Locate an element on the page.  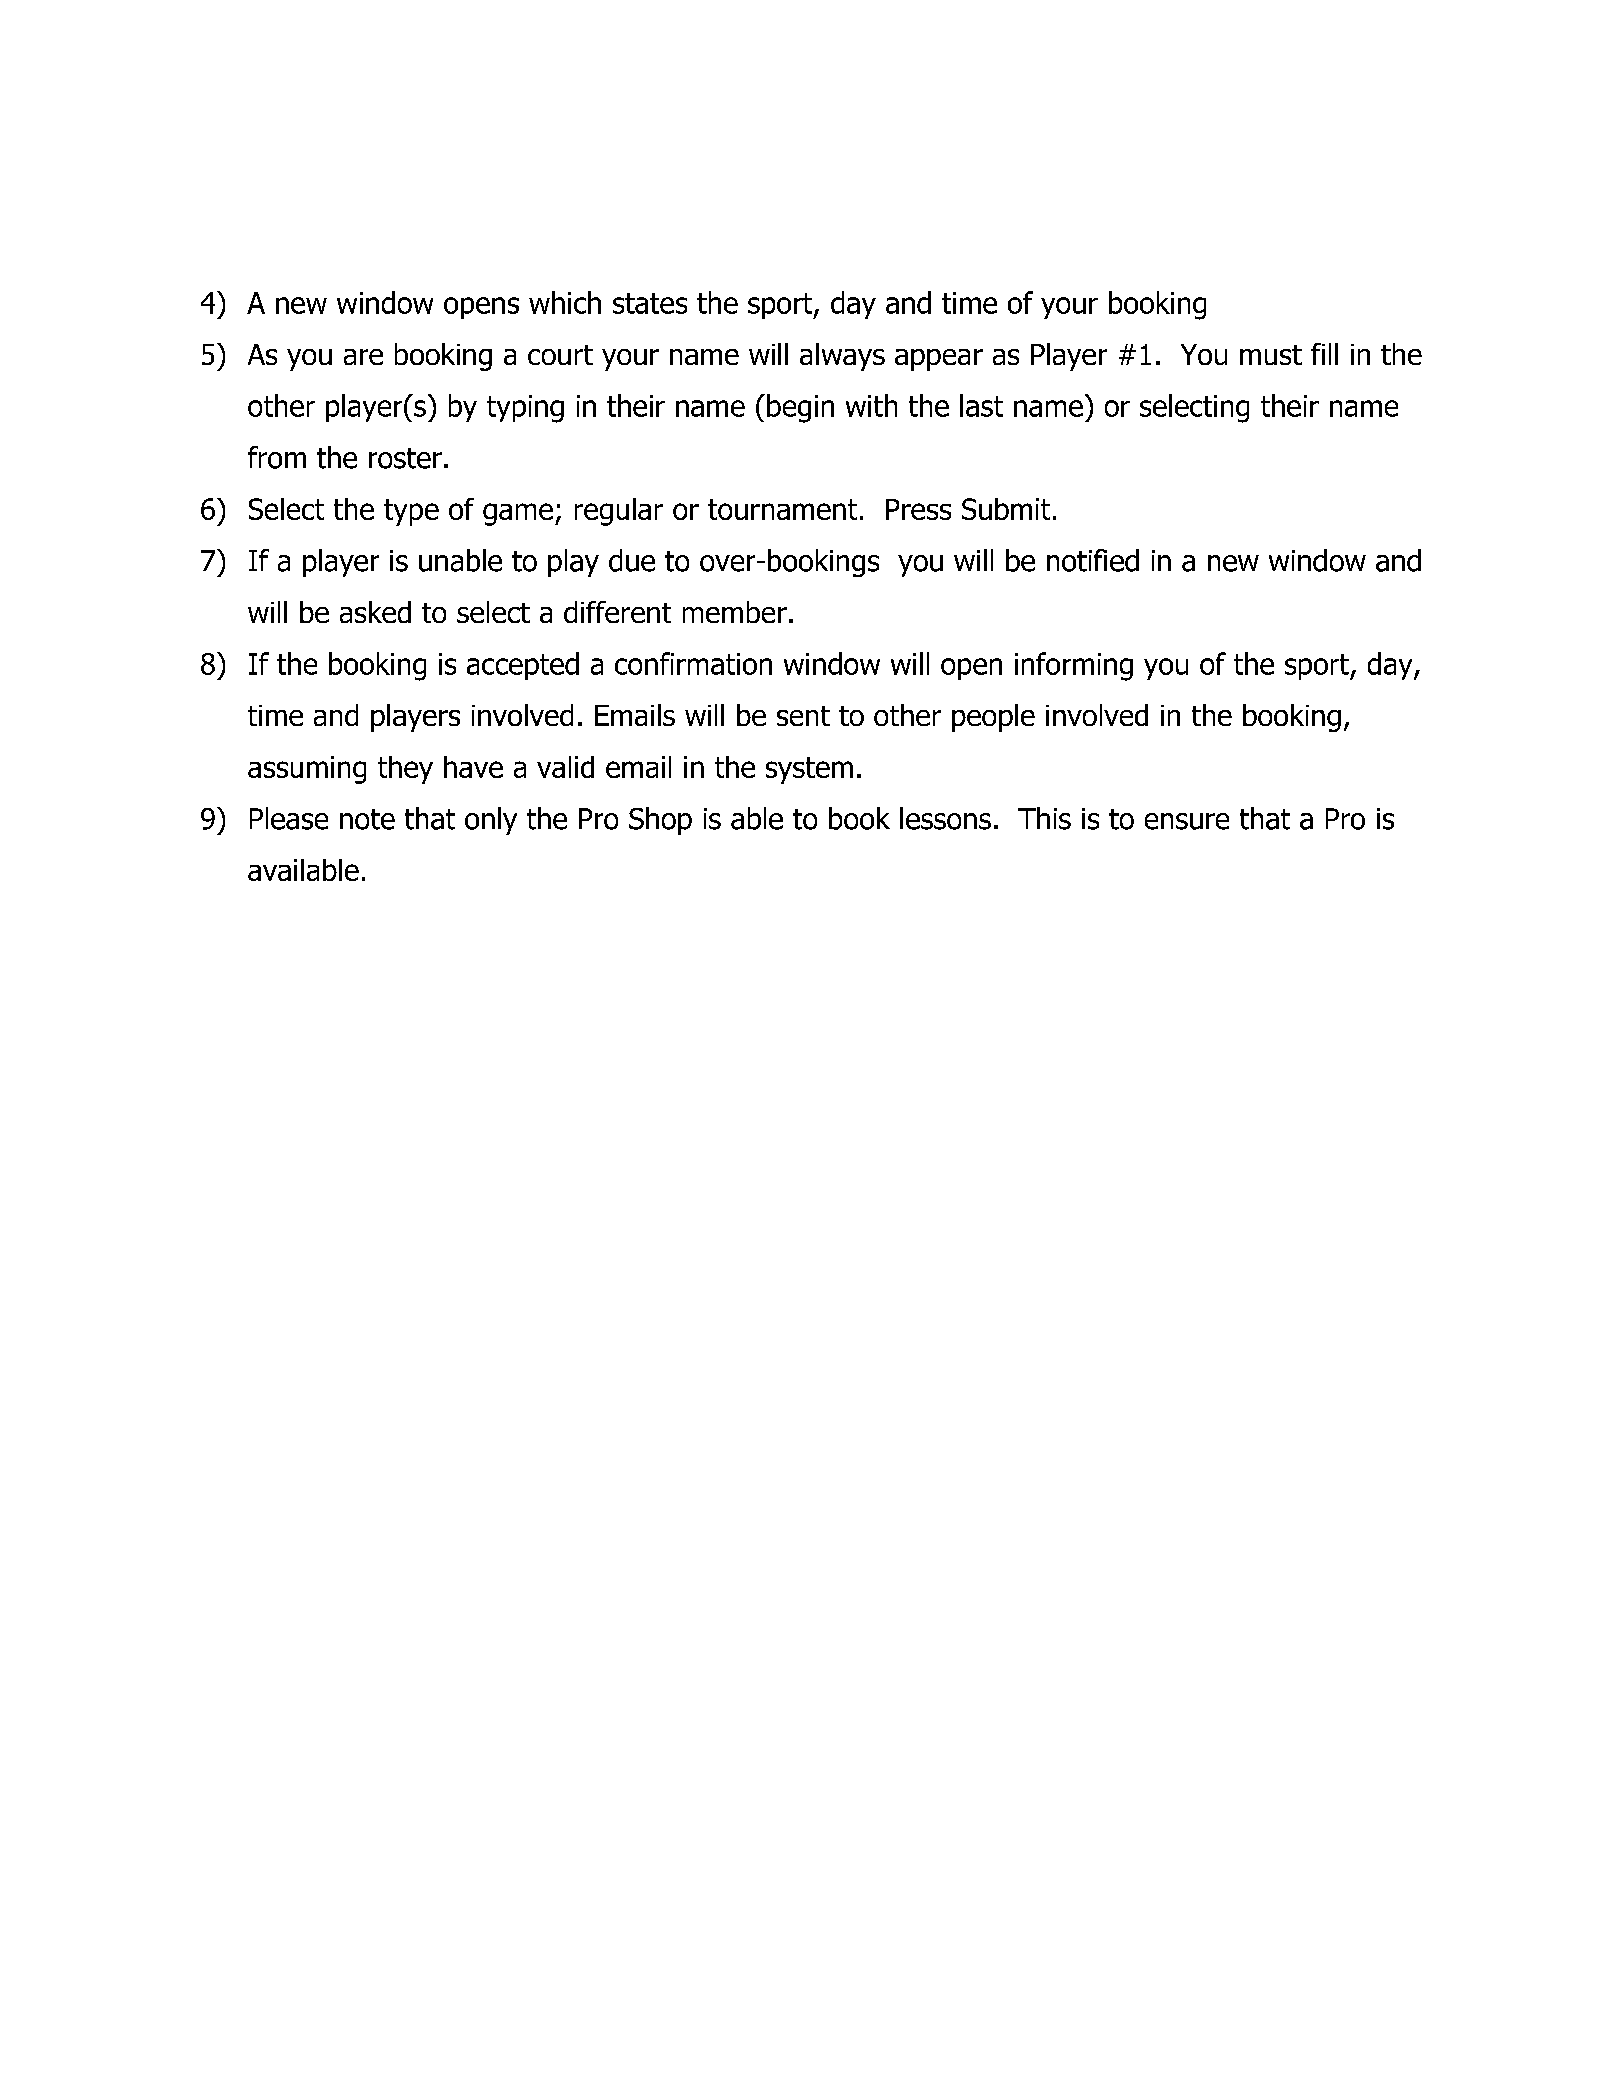
due is located at coordinates (632, 560).
